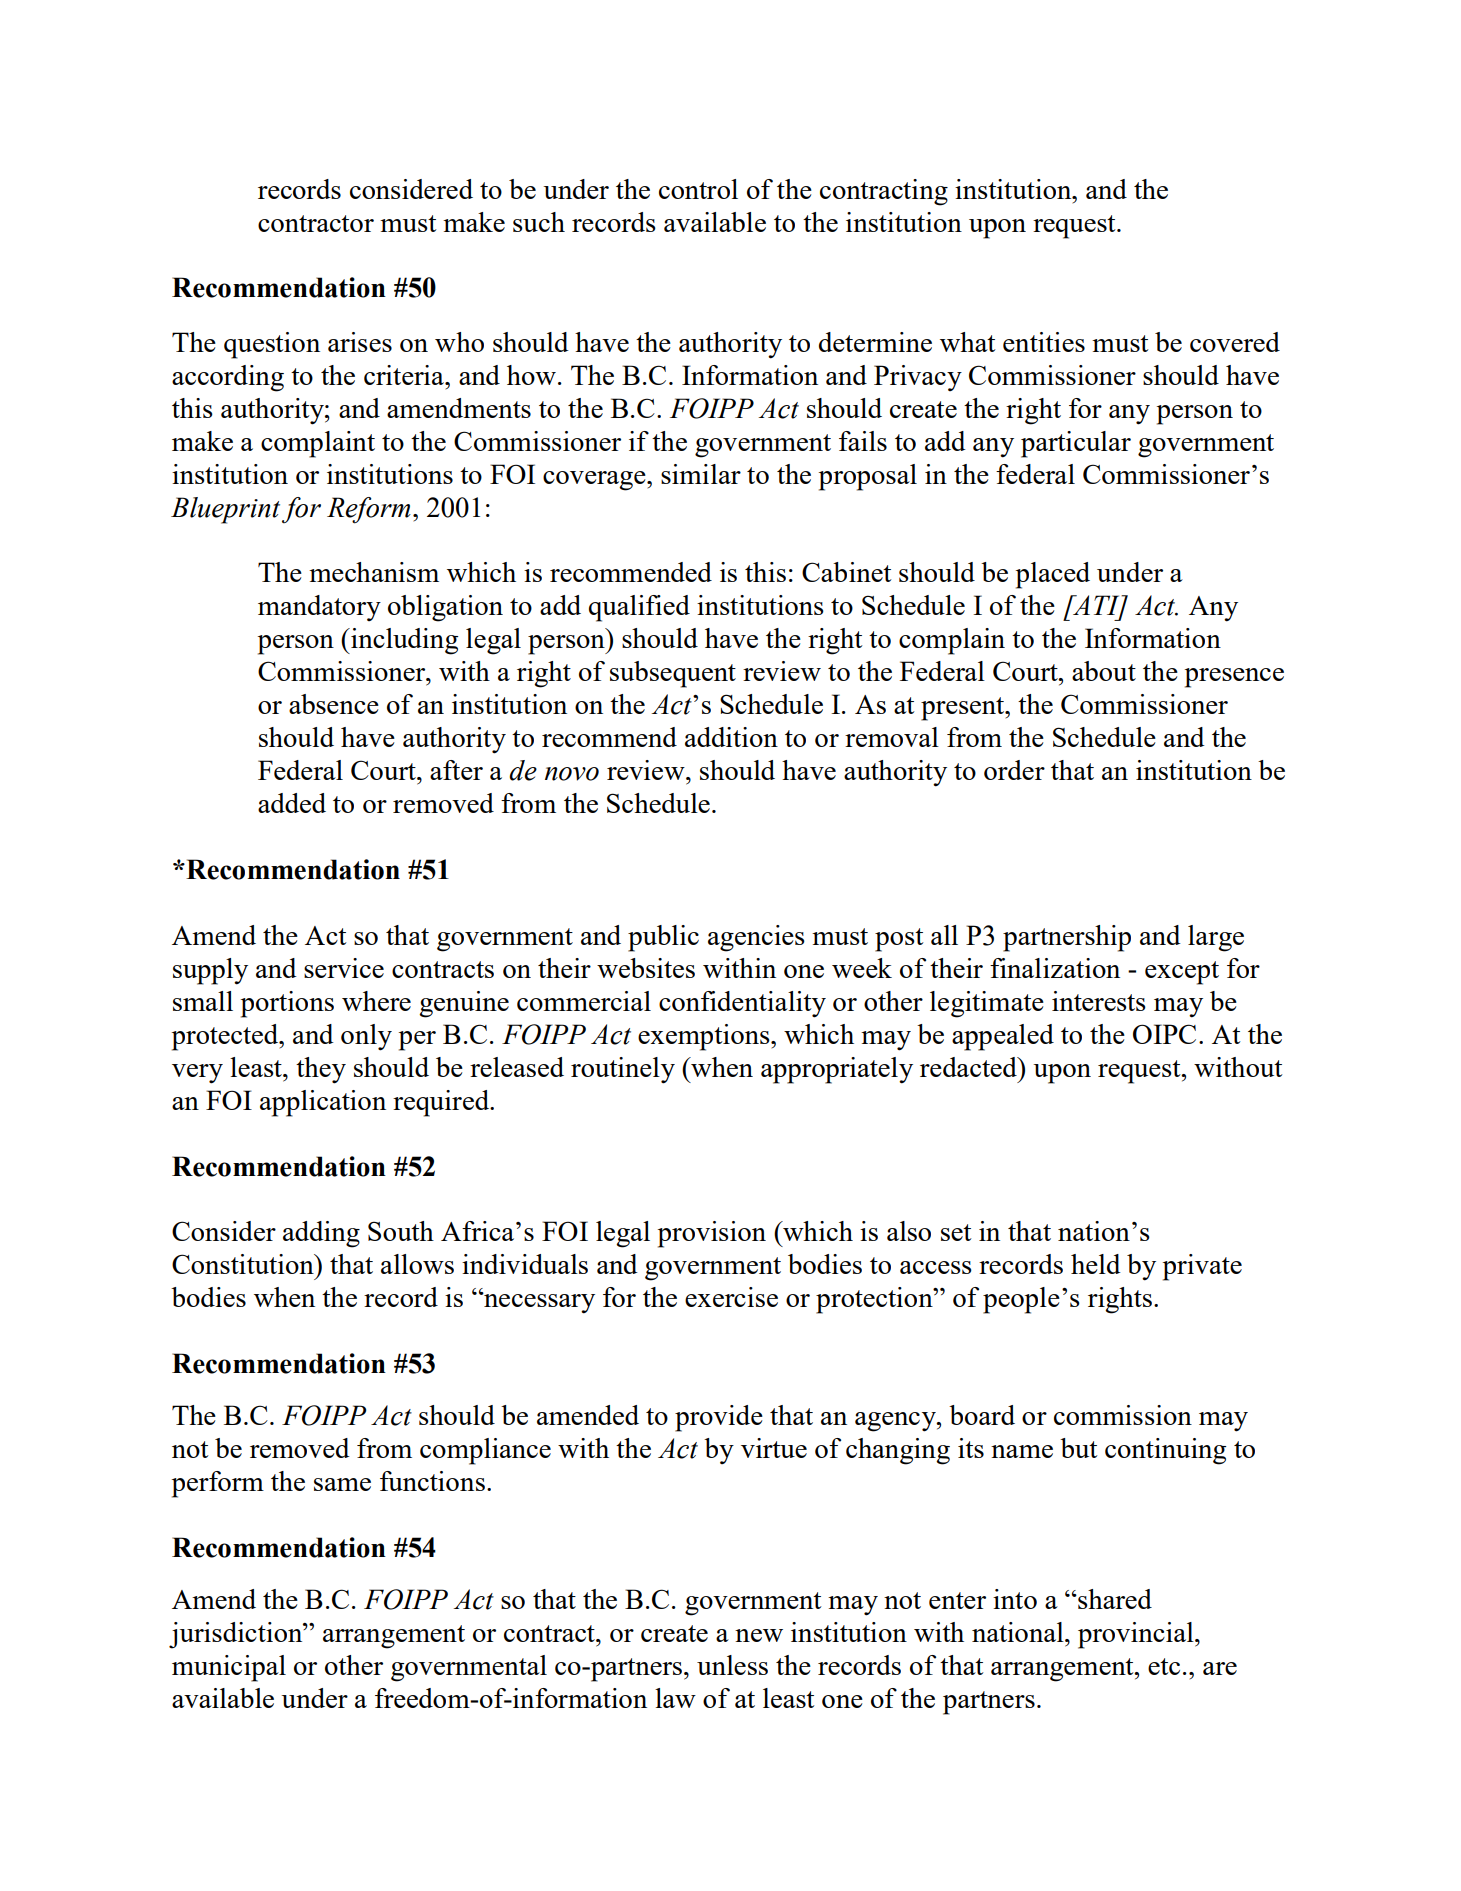 Image resolution: width=1461 pixels, height=1891 pixels. What do you see at coordinates (237, 1635) in the image?
I see `jurisdiction` at bounding box center [237, 1635].
